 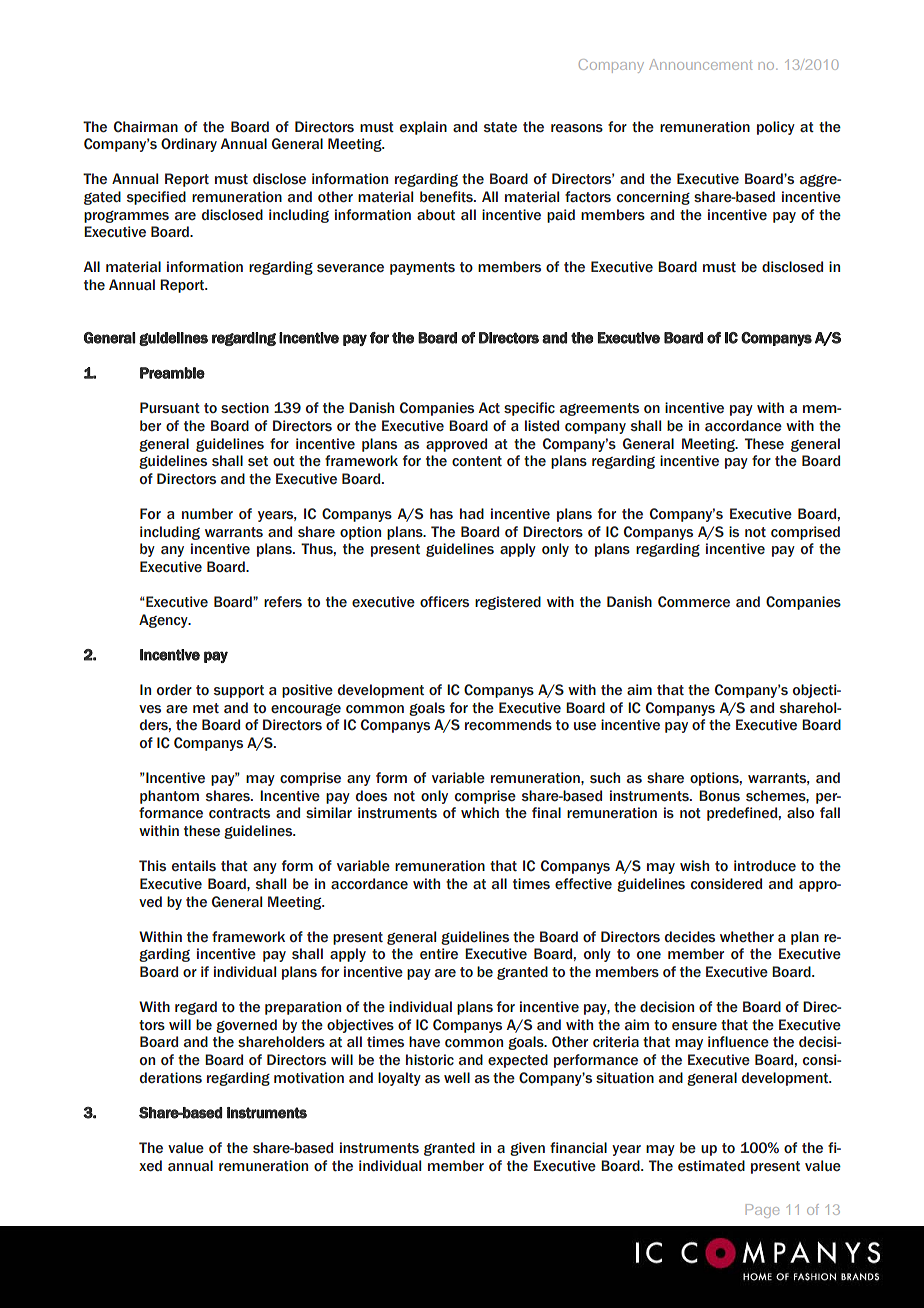 What do you see at coordinates (194, 866) in the image?
I see `entails` at bounding box center [194, 866].
